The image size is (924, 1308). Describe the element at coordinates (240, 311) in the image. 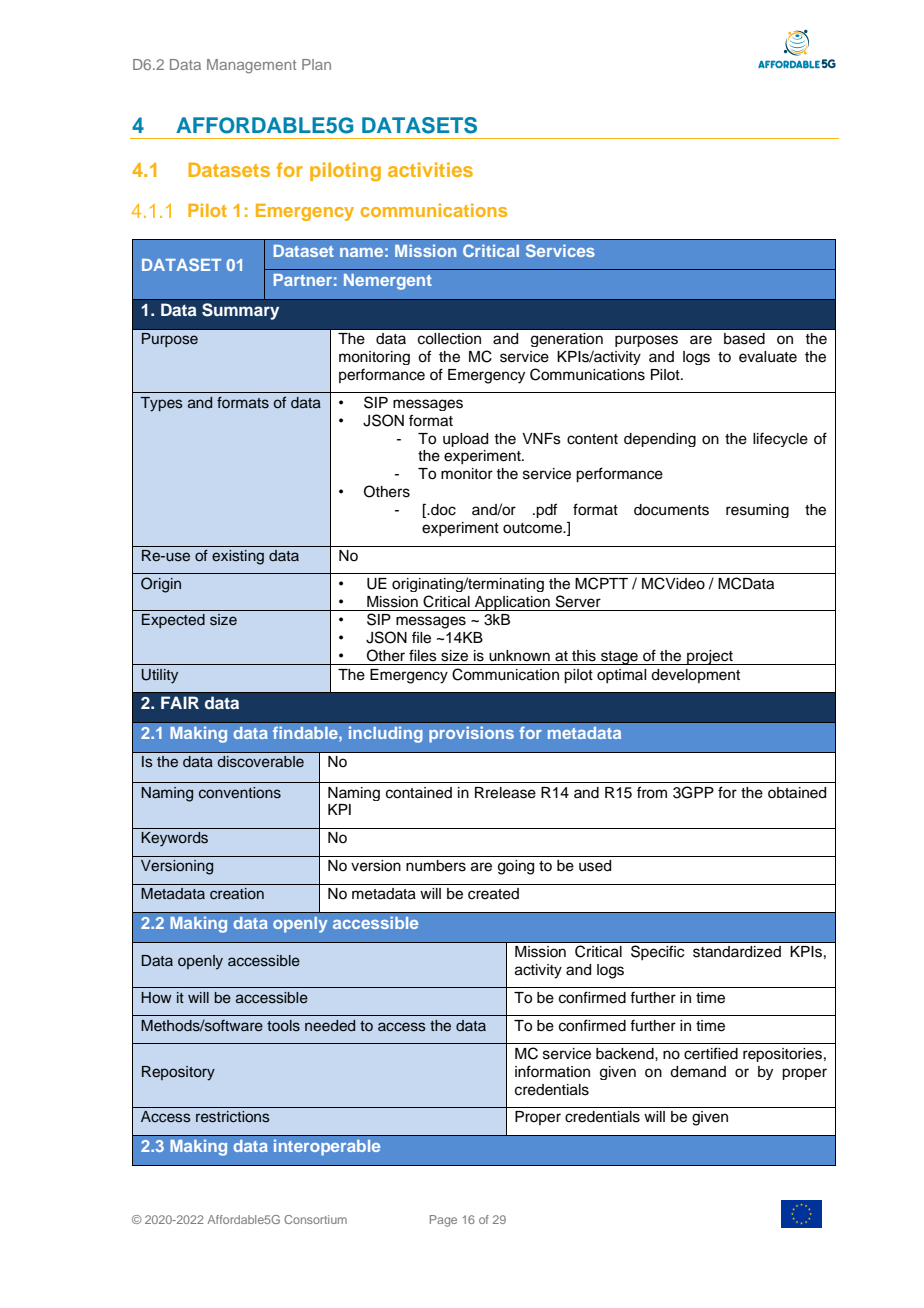

I see `Summary` at that location.
